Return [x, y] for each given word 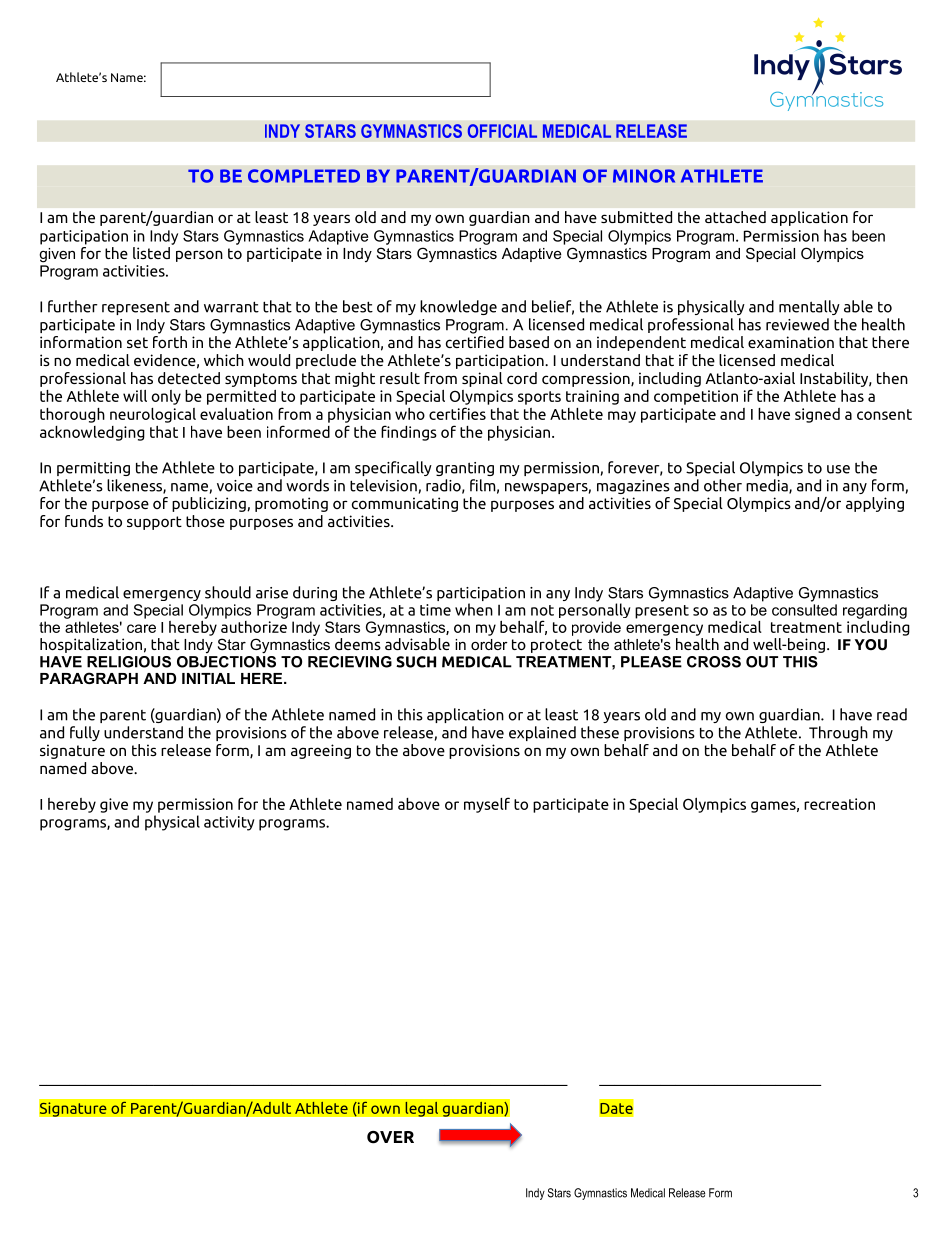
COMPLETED [304, 176]
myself [487, 805]
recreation [839, 804]
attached [735, 217]
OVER [390, 1137]
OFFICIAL [502, 131]
